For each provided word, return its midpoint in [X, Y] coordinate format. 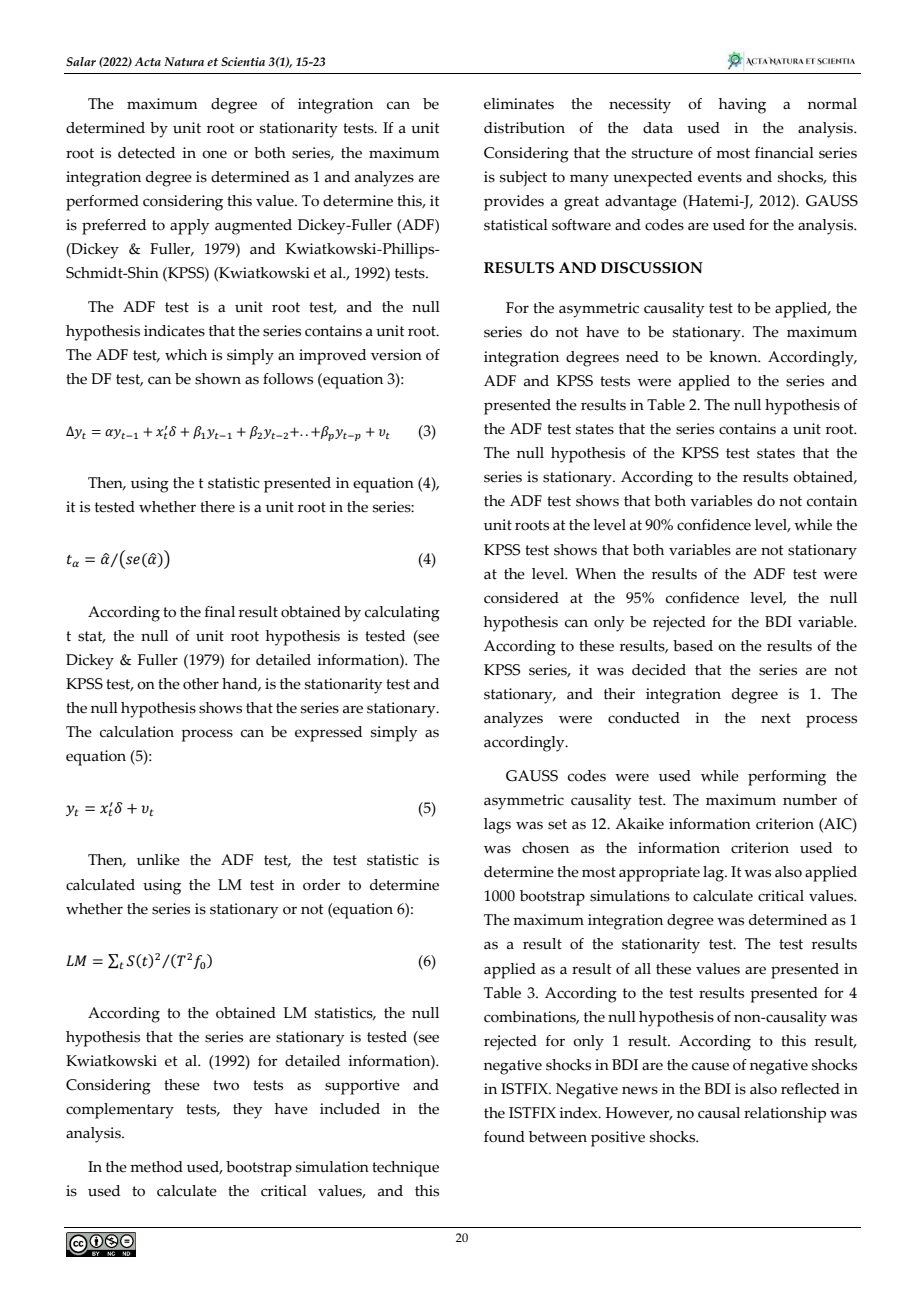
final [220, 612]
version [396, 355]
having [742, 106]
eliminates [519, 104]
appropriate [659, 874]
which [186, 355]
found [504, 1137]
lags [497, 826]
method [156, 1167]
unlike [158, 860]
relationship [785, 1115]
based [693, 646]
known [734, 357]
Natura [184, 61]
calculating [402, 614]
